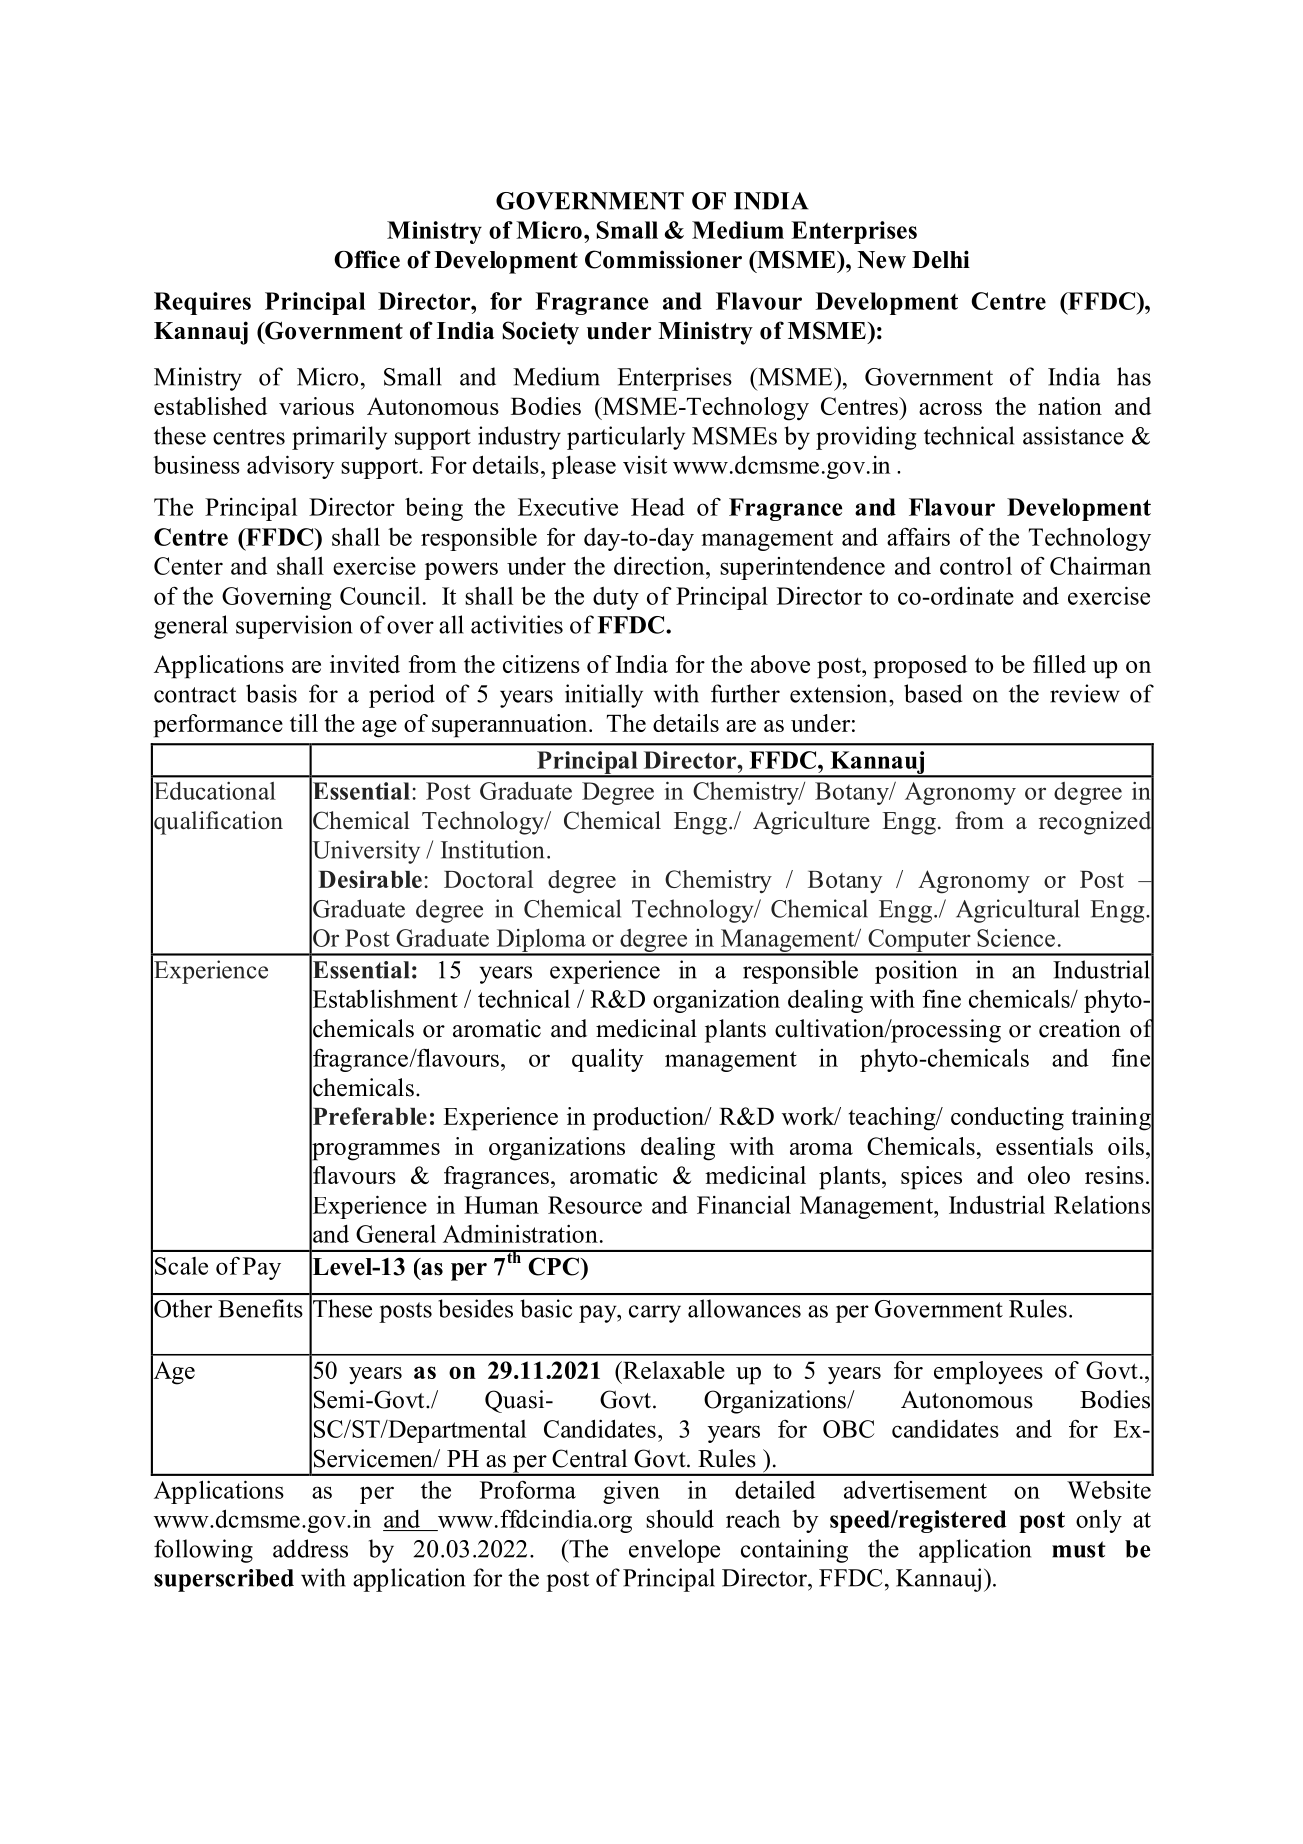  What do you see at coordinates (271, 693) in the screenshot?
I see `basis` at bounding box center [271, 693].
